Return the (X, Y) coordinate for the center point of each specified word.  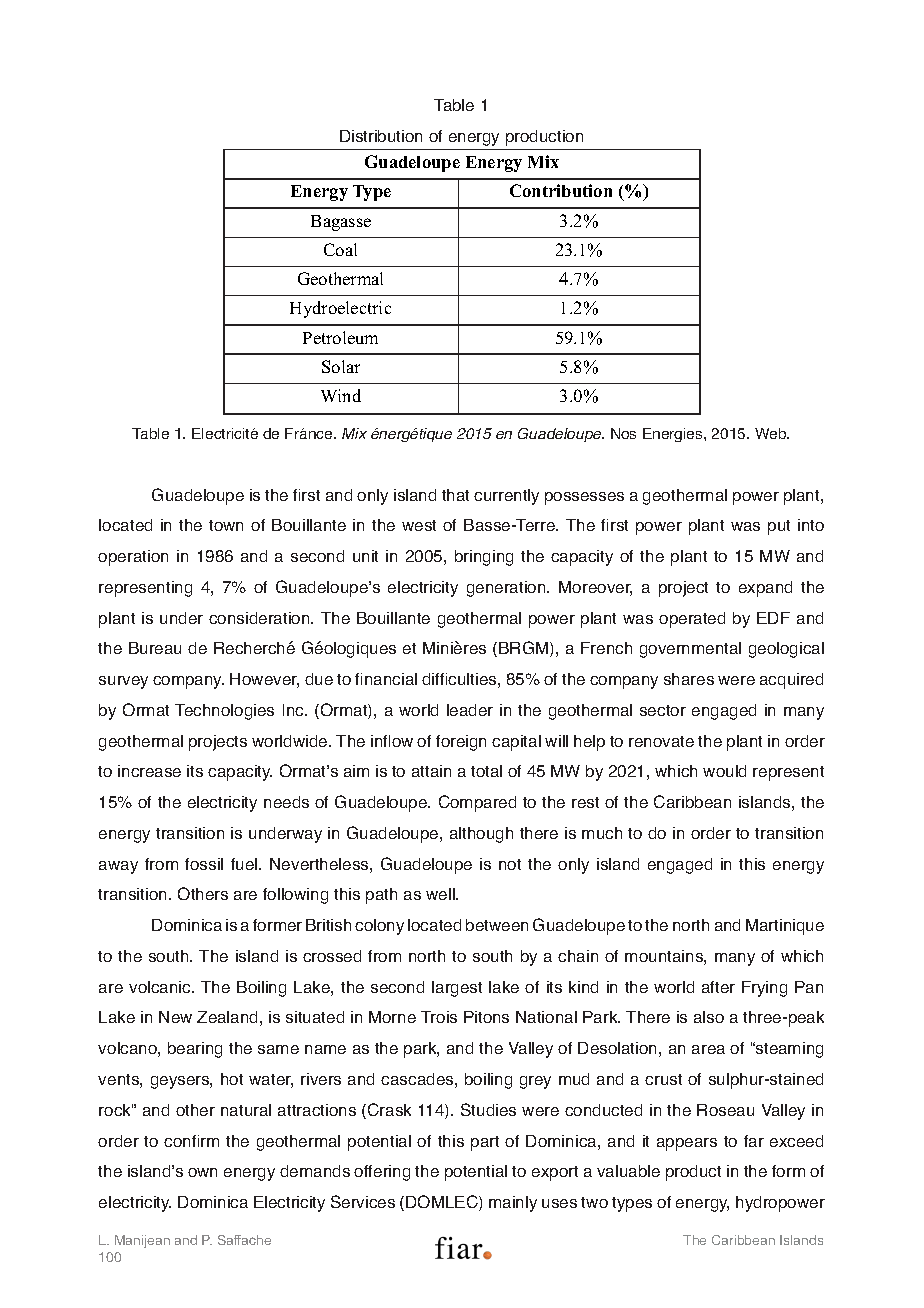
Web (772, 433)
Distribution (381, 136)
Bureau (155, 648)
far (754, 1141)
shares (689, 679)
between (497, 925)
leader (470, 710)
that (455, 495)
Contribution (561, 190)
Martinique (785, 927)
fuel (245, 864)
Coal (340, 249)
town (226, 525)
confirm (191, 1141)
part (485, 1143)
